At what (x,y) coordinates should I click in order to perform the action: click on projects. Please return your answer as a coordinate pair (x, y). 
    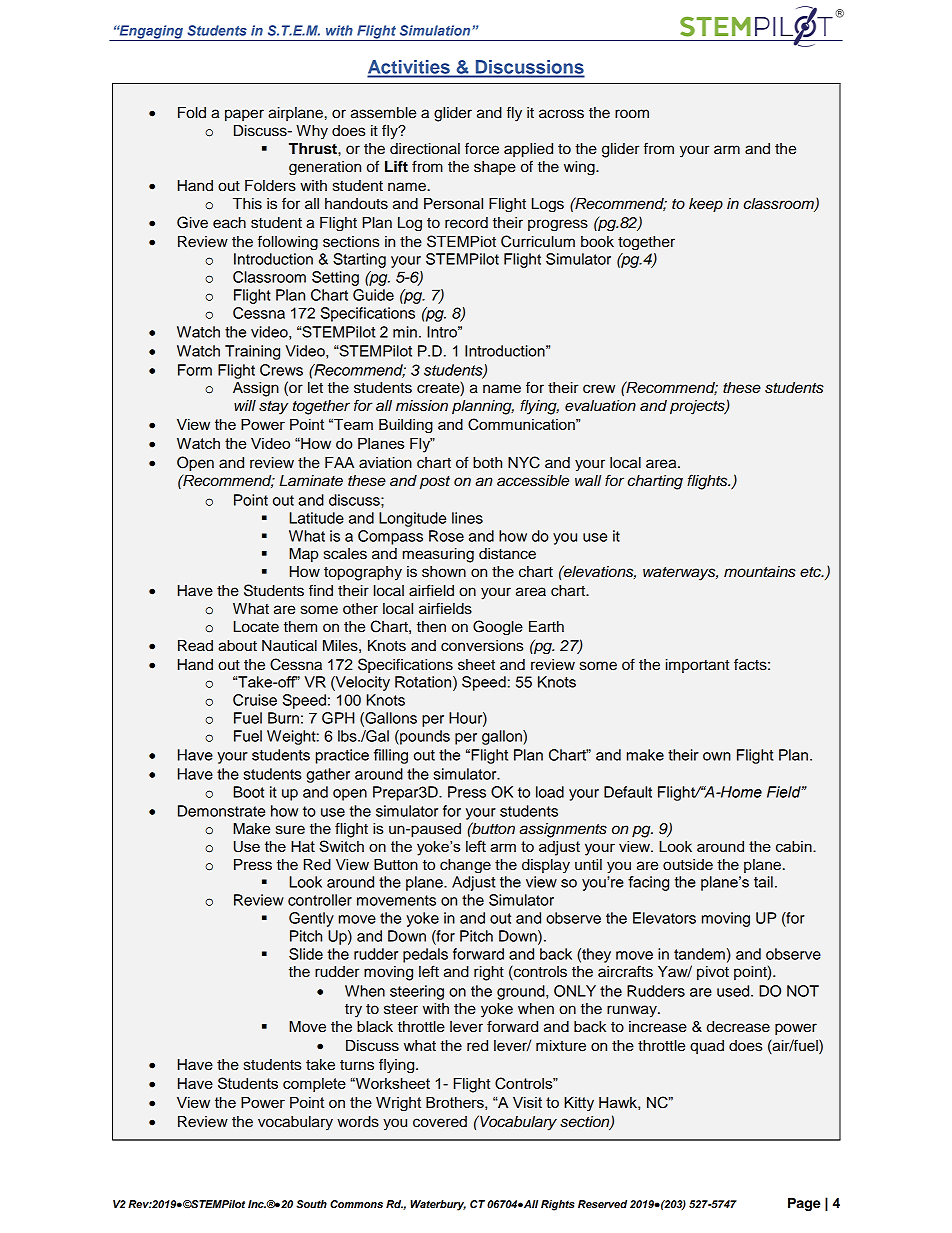
    Looking at the image, I should click on (698, 407).
